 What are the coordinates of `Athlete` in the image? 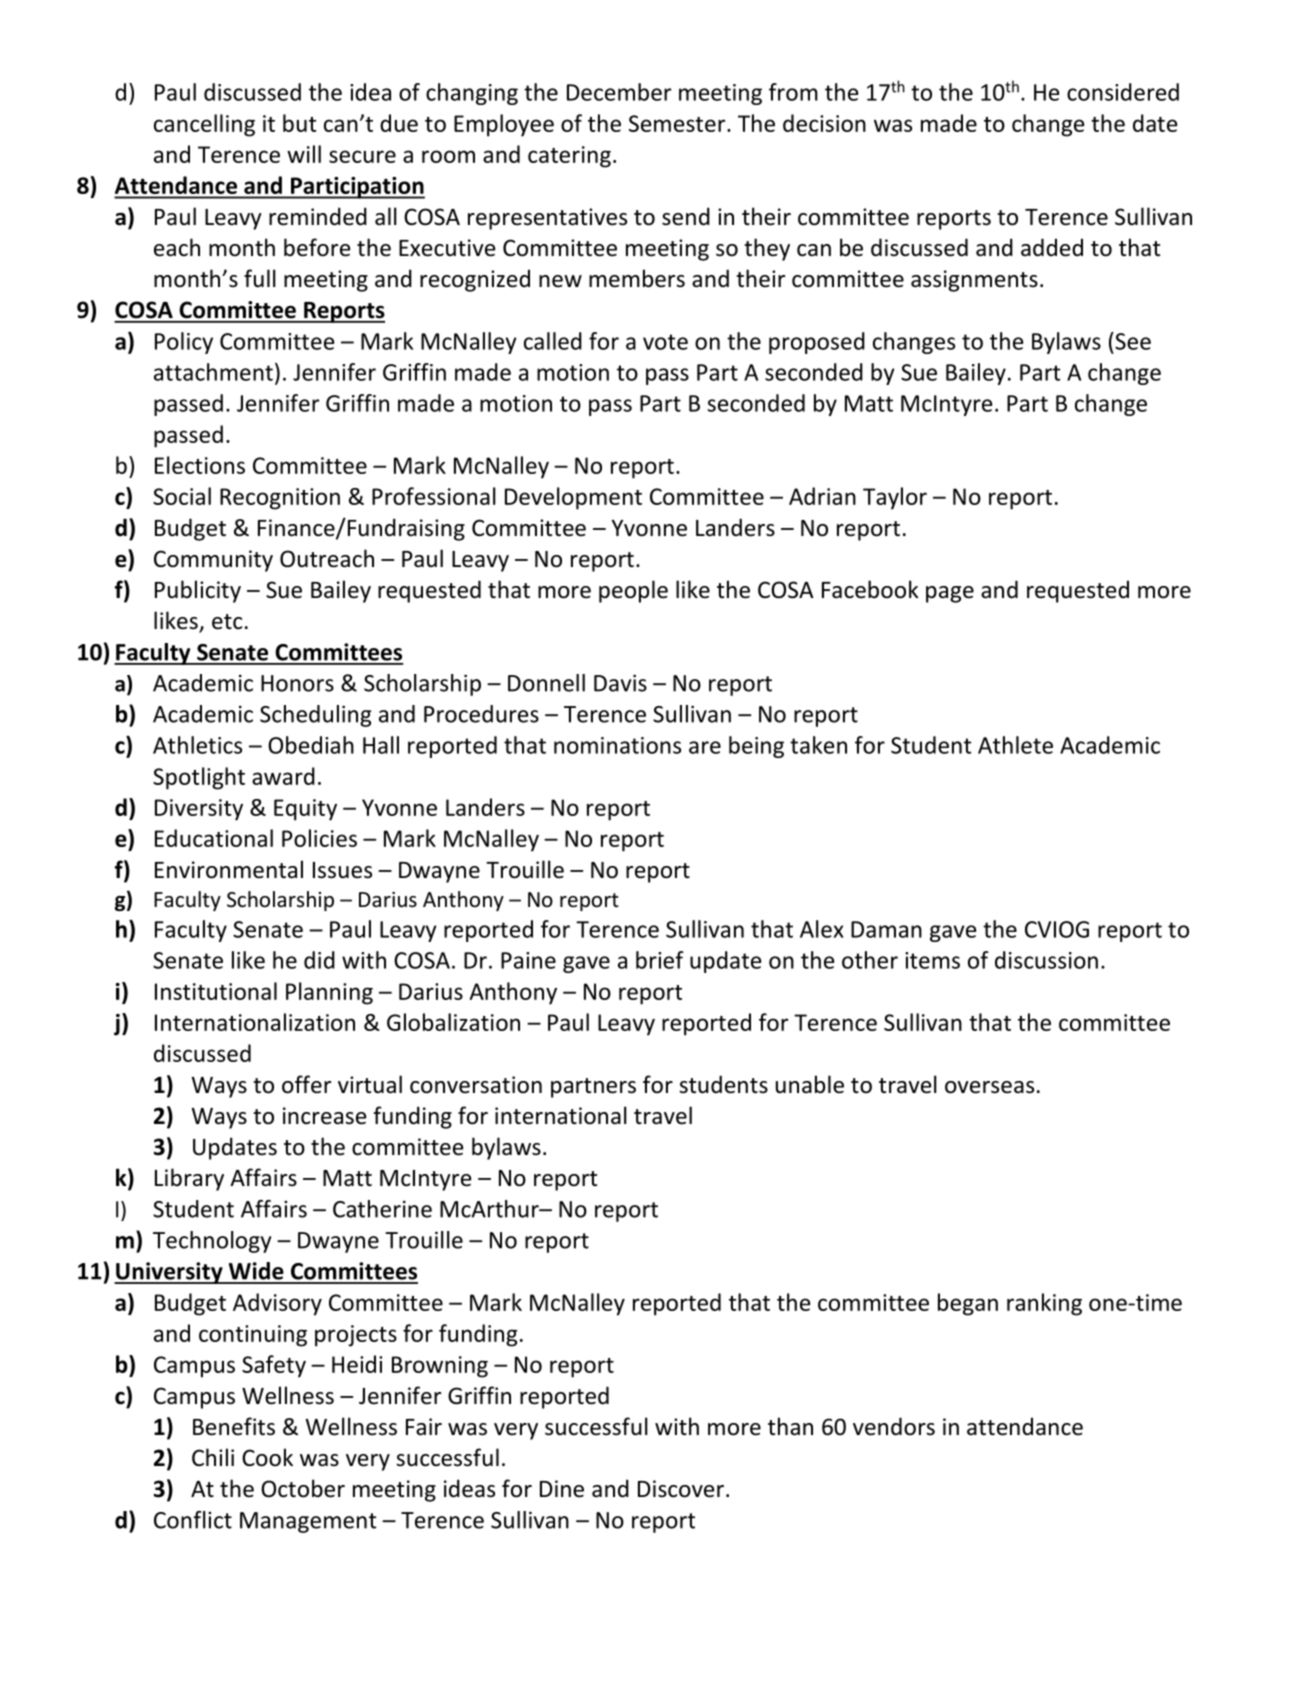 It's located at (1015, 745).
